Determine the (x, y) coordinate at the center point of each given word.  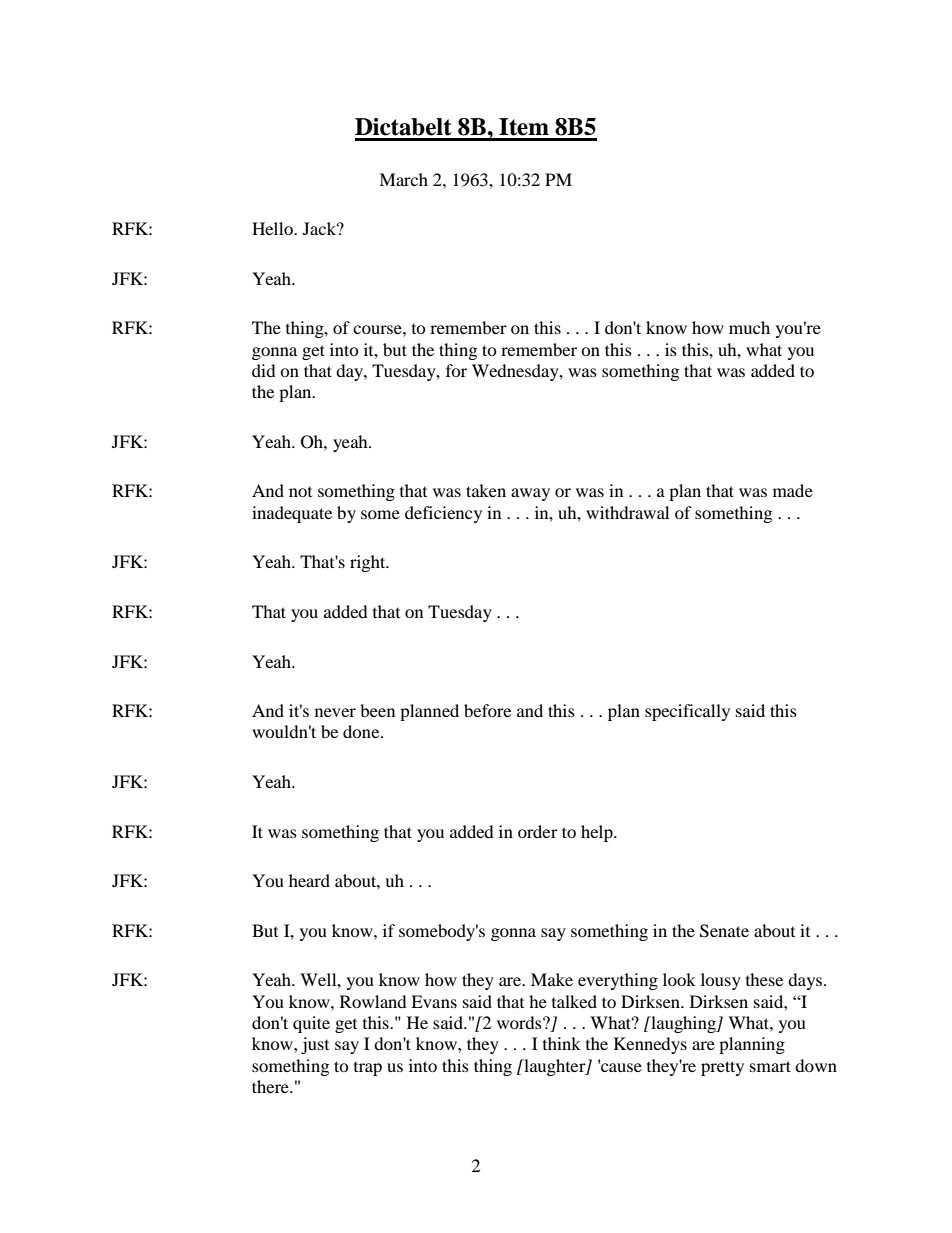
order (538, 831)
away (530, 494)
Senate (724, 931)
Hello (273, 228)
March (403, 179)
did (264, 370)
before (487, 710)
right (369, 563)
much (749, 327)
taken (486, 490)
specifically (687, 712)
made (793, 490)
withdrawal (627, 512)
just (315, 1045)
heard (309, 880)
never (335, 712)
